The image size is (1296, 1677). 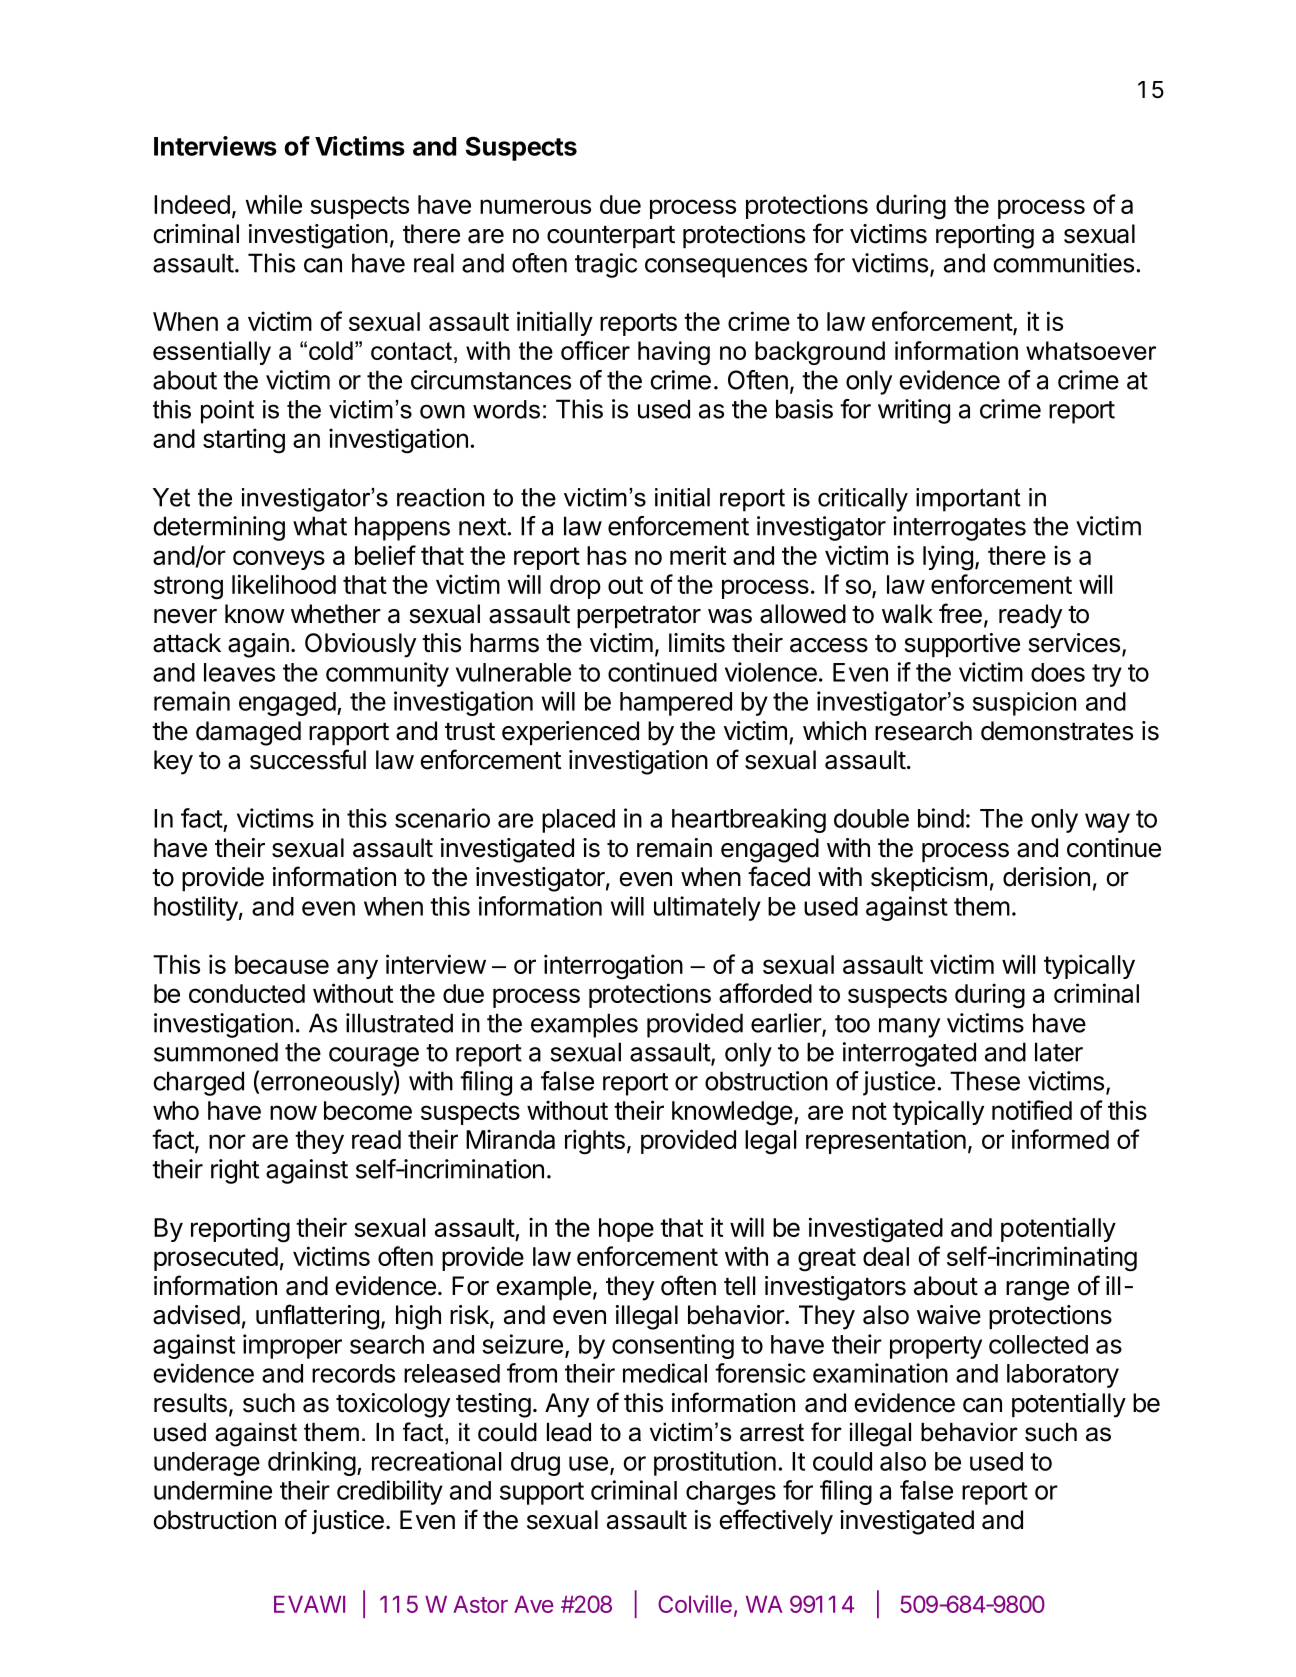 What do you see at coordinates (611, 237) in the document?
I see `counterpart` at bounding box center [611, 237].
